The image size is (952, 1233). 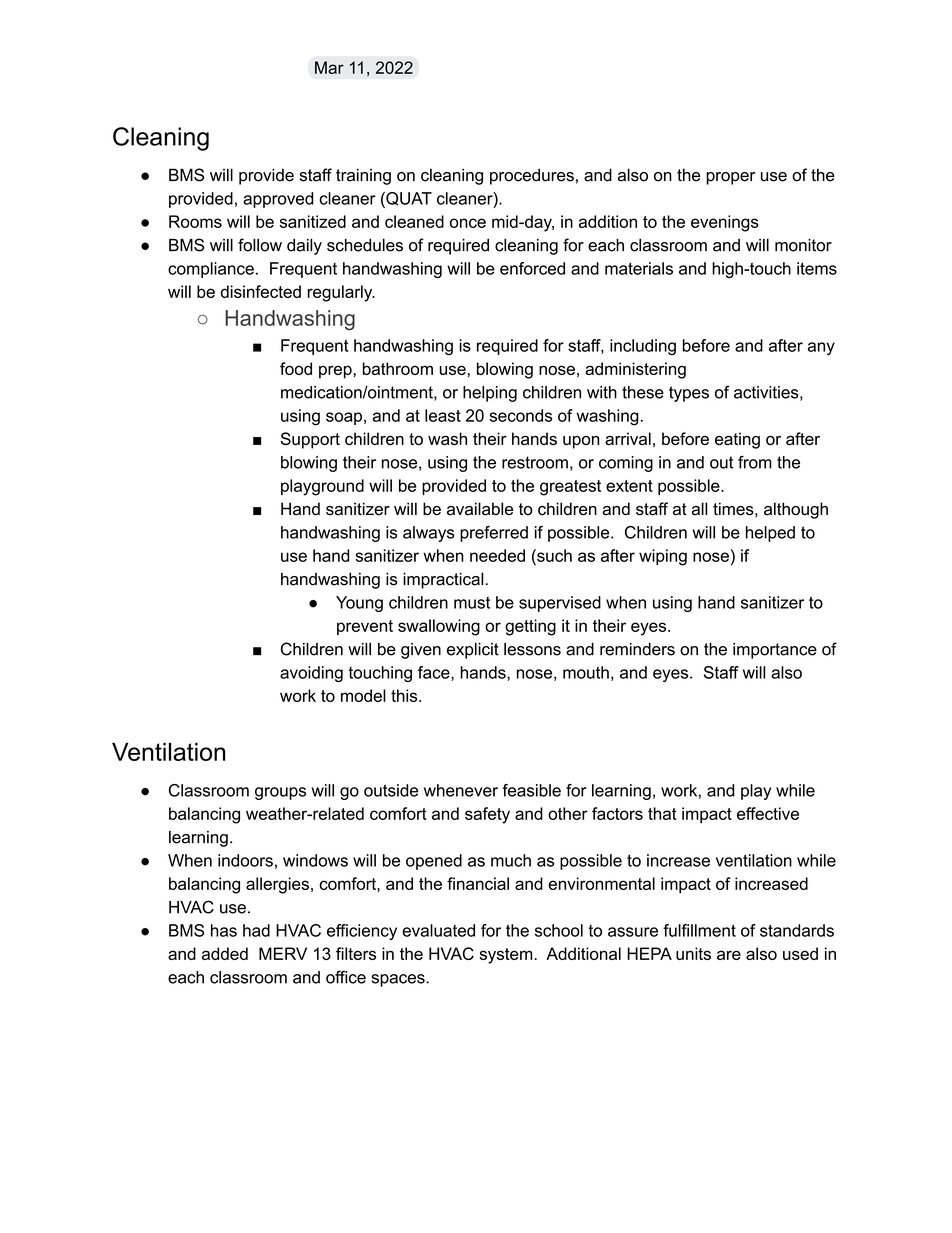 I want to click on enforced, so click(x=532, y=268).
